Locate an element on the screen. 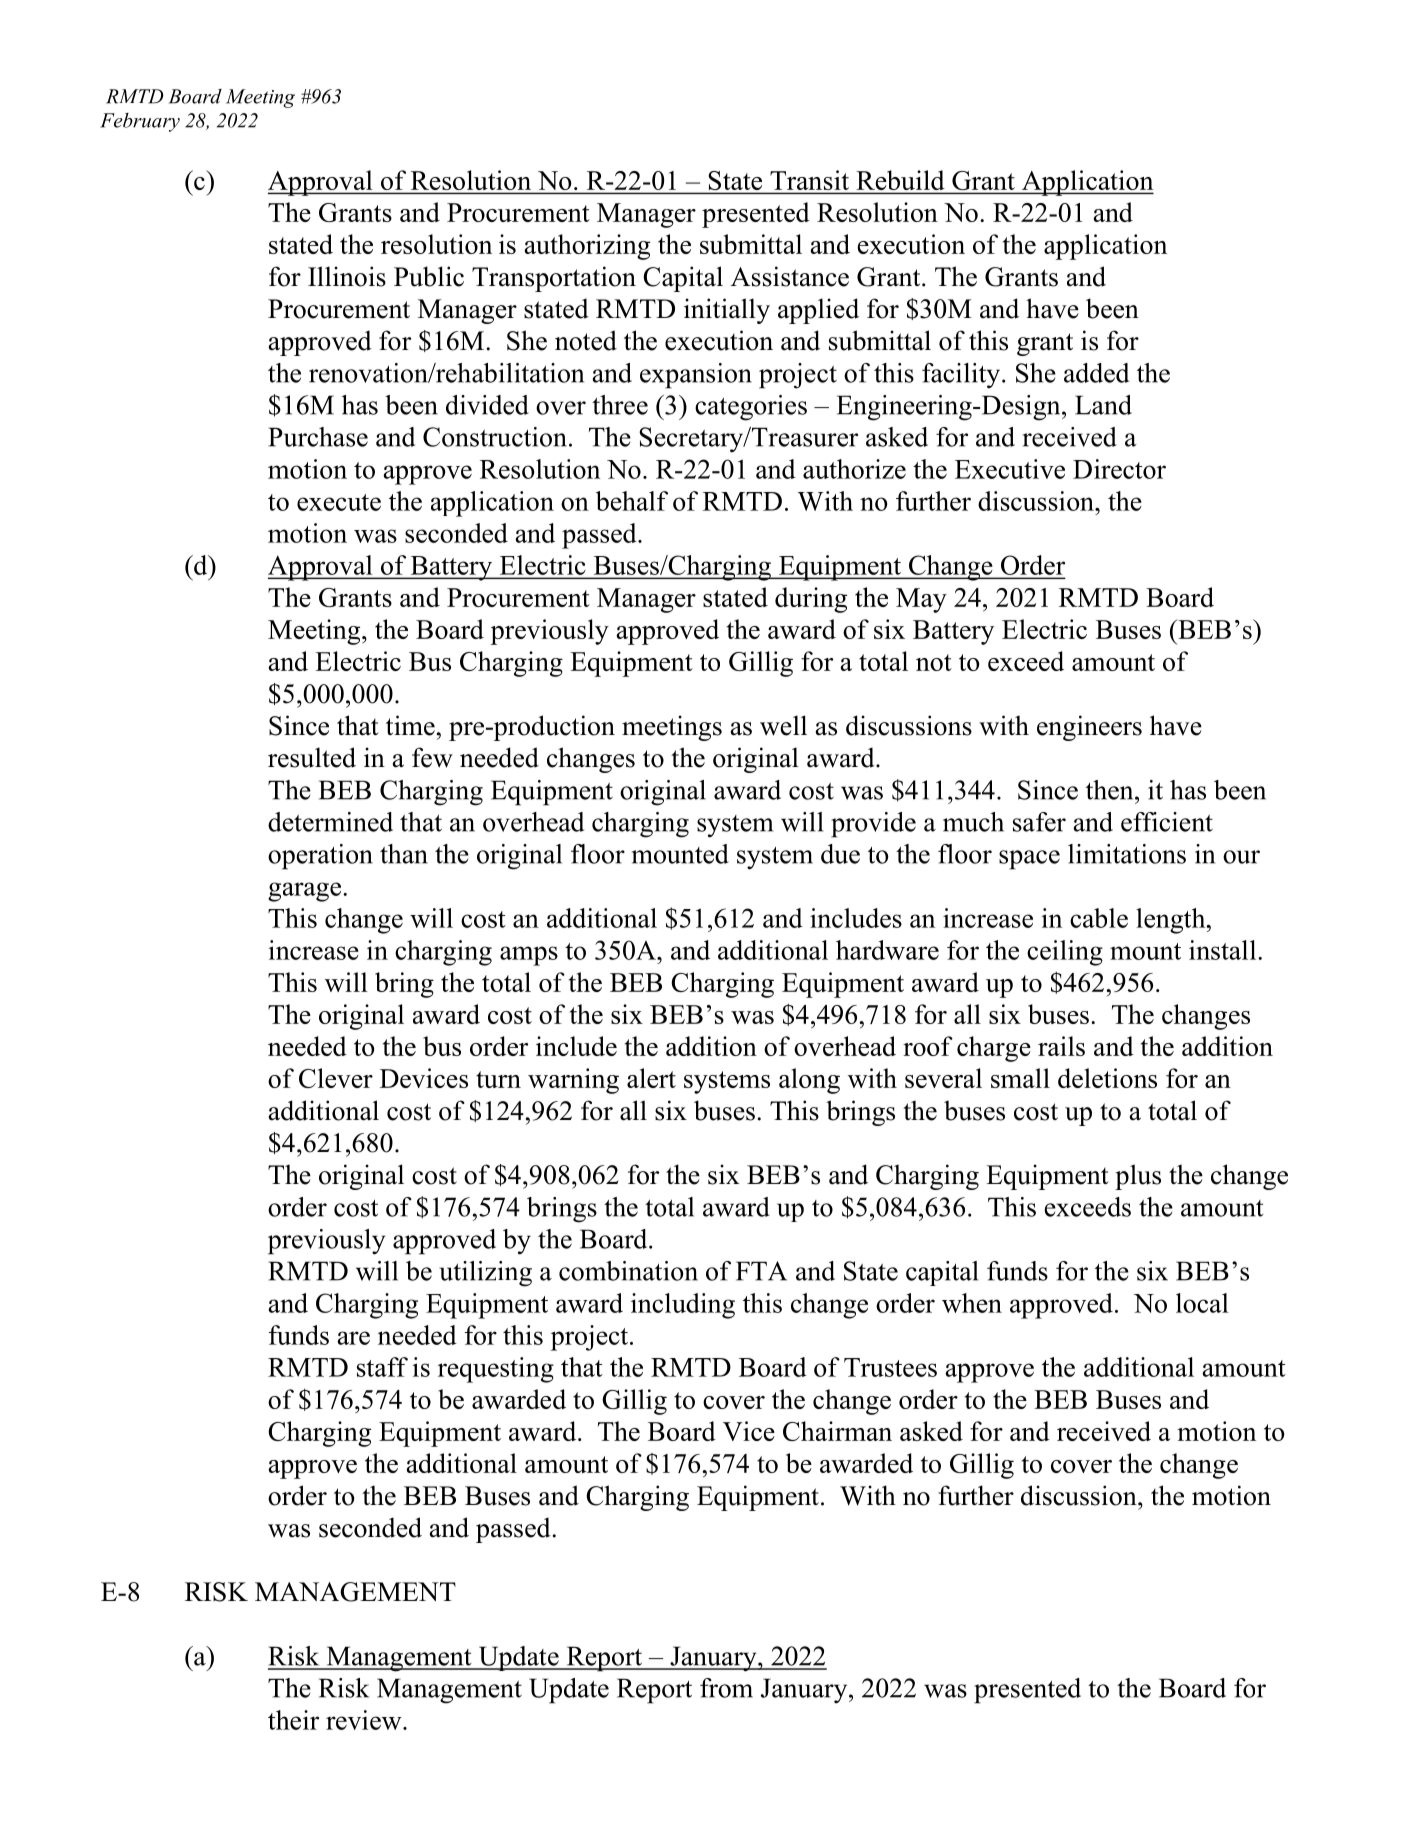 The width and height of the screenshot is (1423, 1841). their is located at coordinates (293, 1720).
